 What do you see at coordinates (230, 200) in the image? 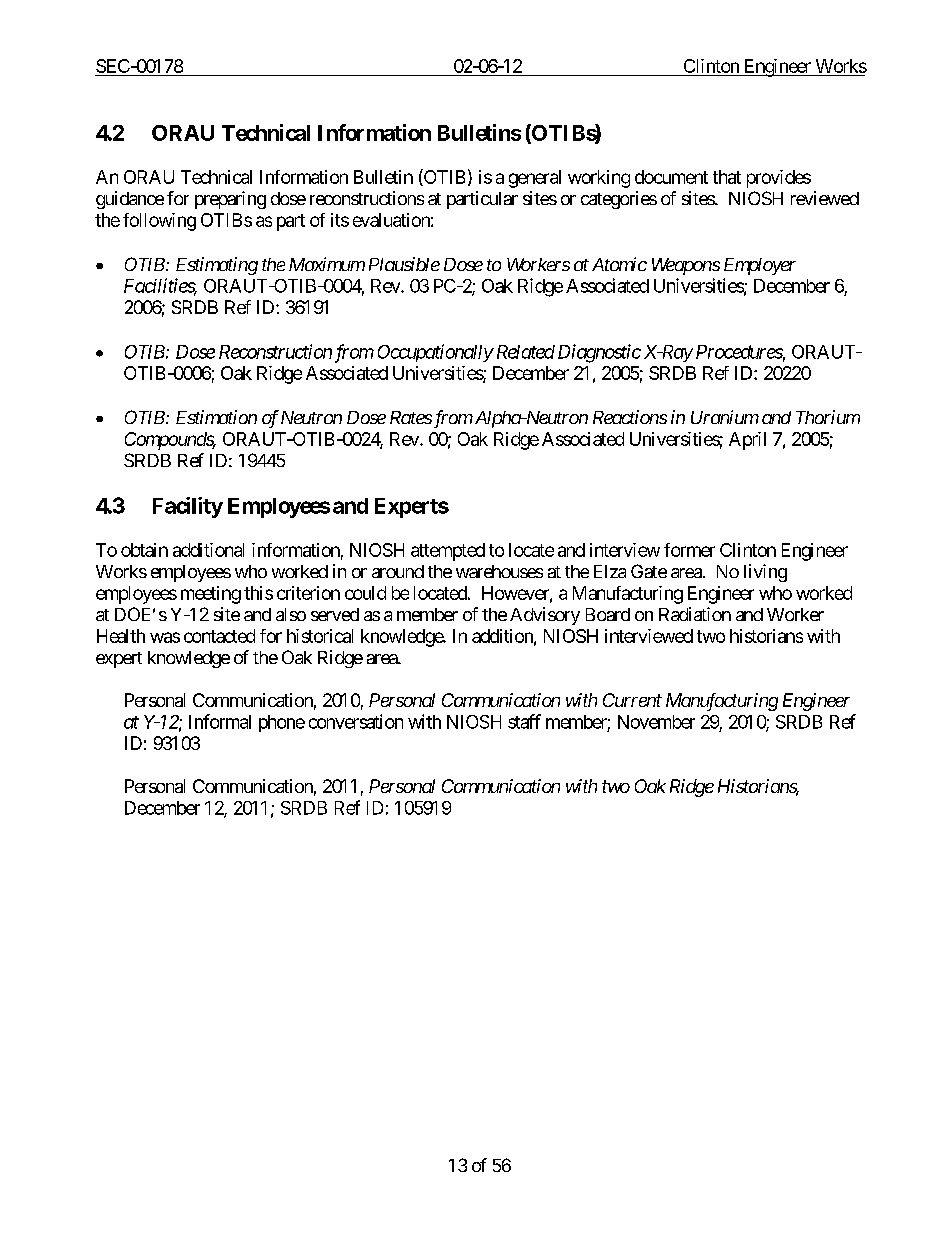
I see `preparing` at bounding box center [230, 200].
